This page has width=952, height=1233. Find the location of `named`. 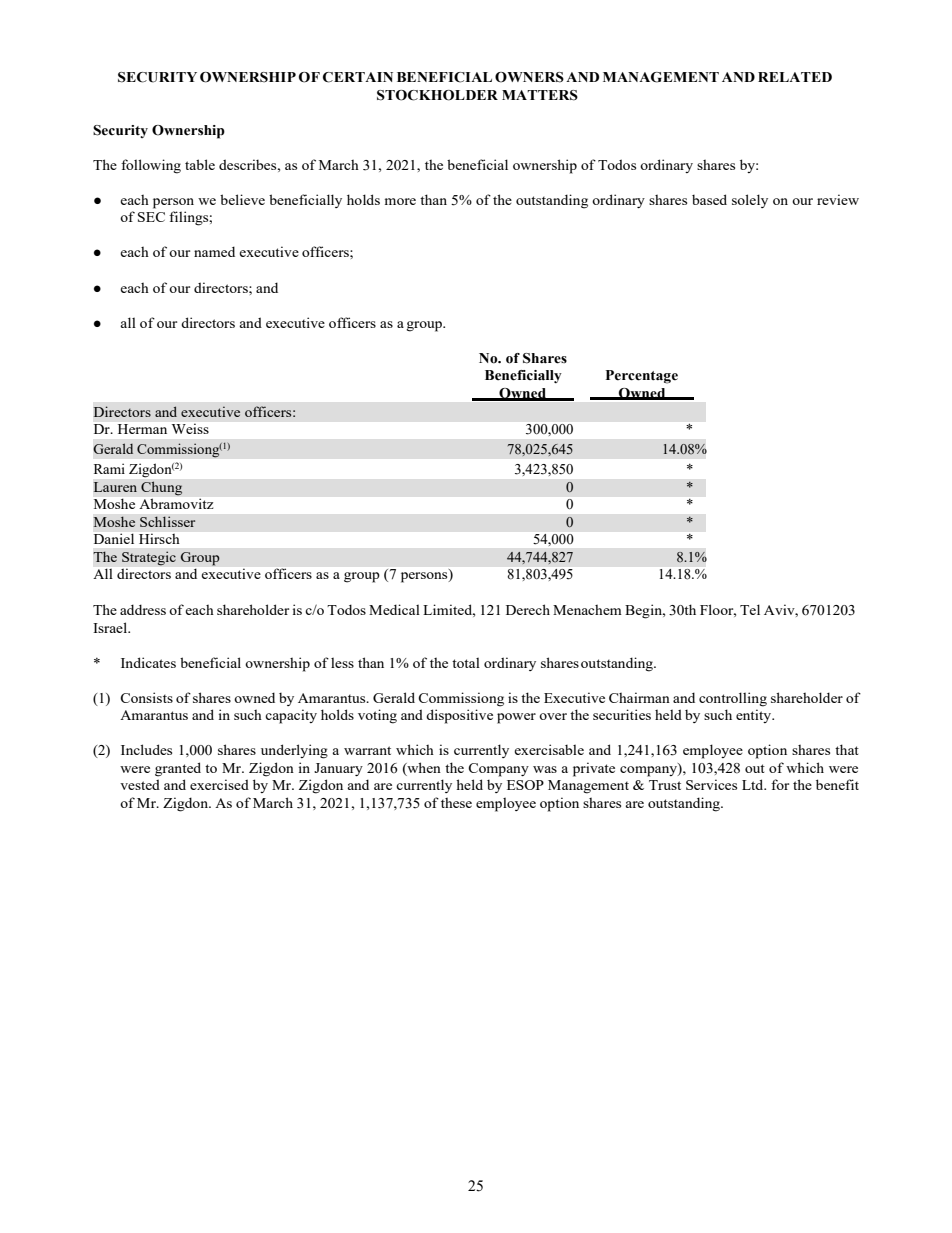

named is located at coordinates (214, 251).
